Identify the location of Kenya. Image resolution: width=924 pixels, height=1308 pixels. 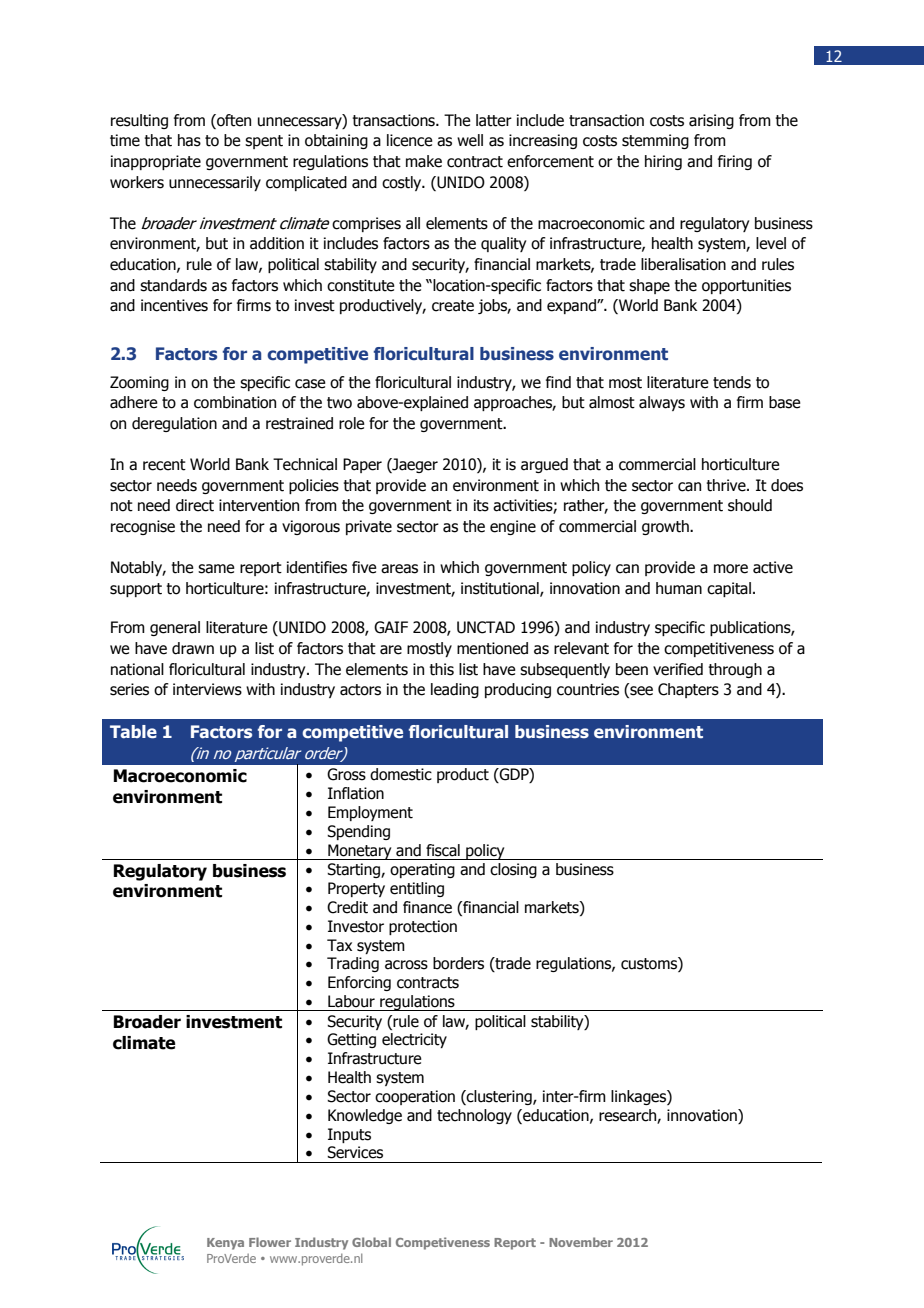
(225, 1244).
